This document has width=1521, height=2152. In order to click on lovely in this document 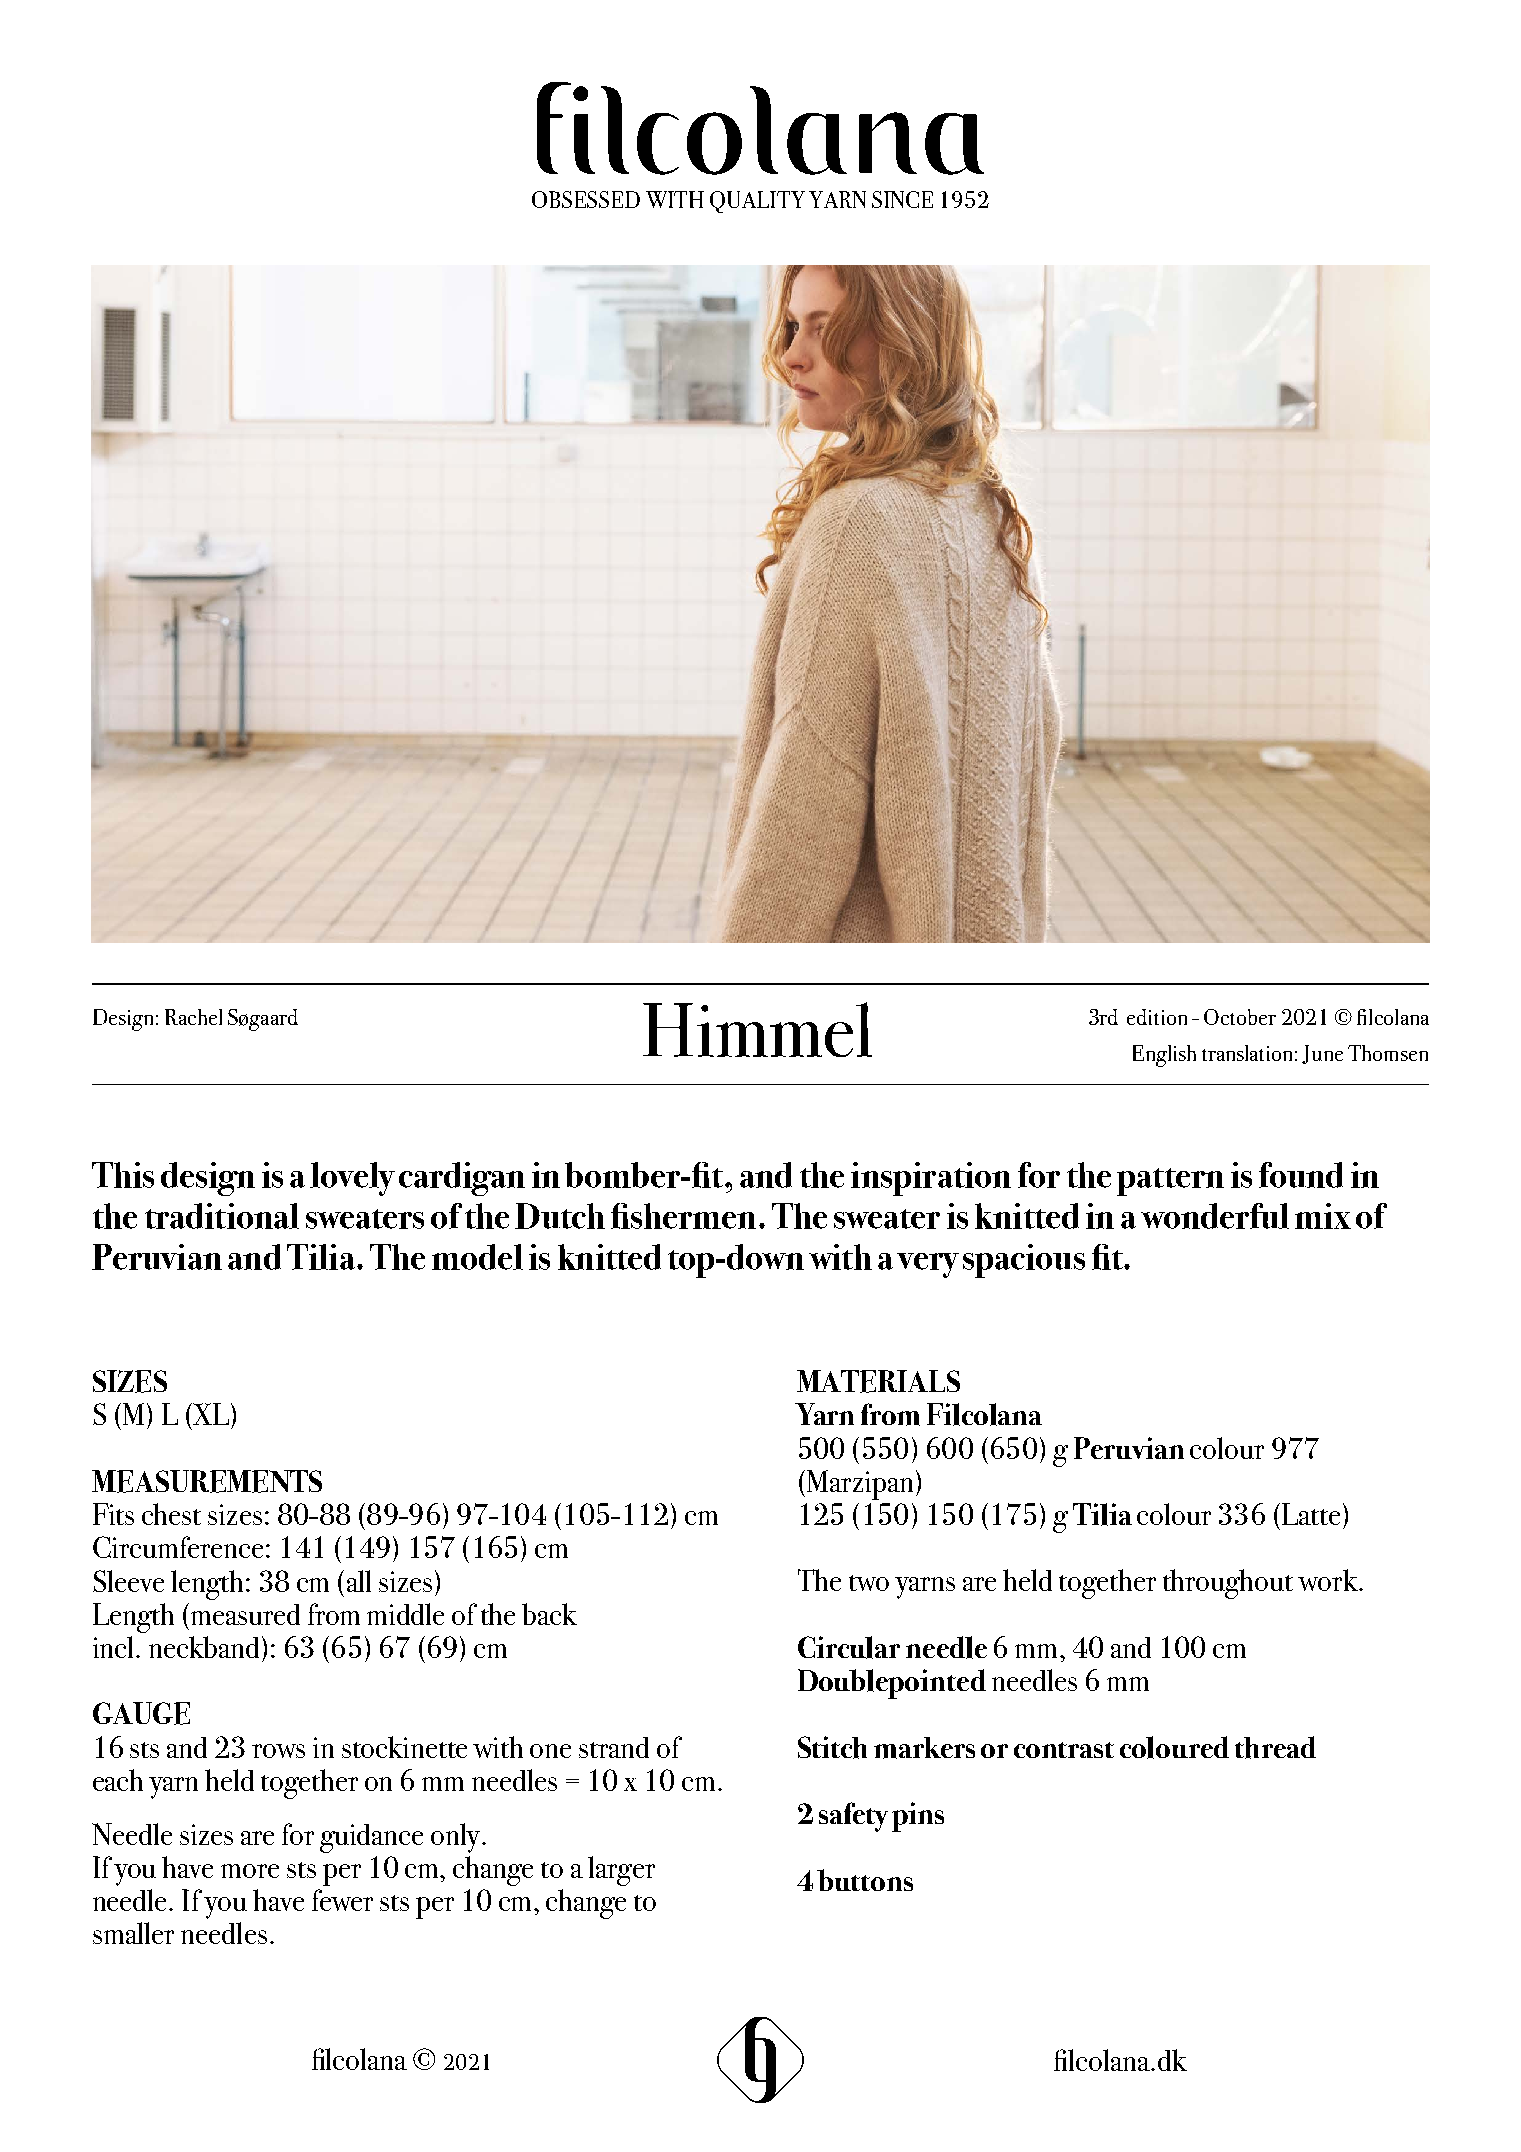, I will do `click(352, 1179)`.
